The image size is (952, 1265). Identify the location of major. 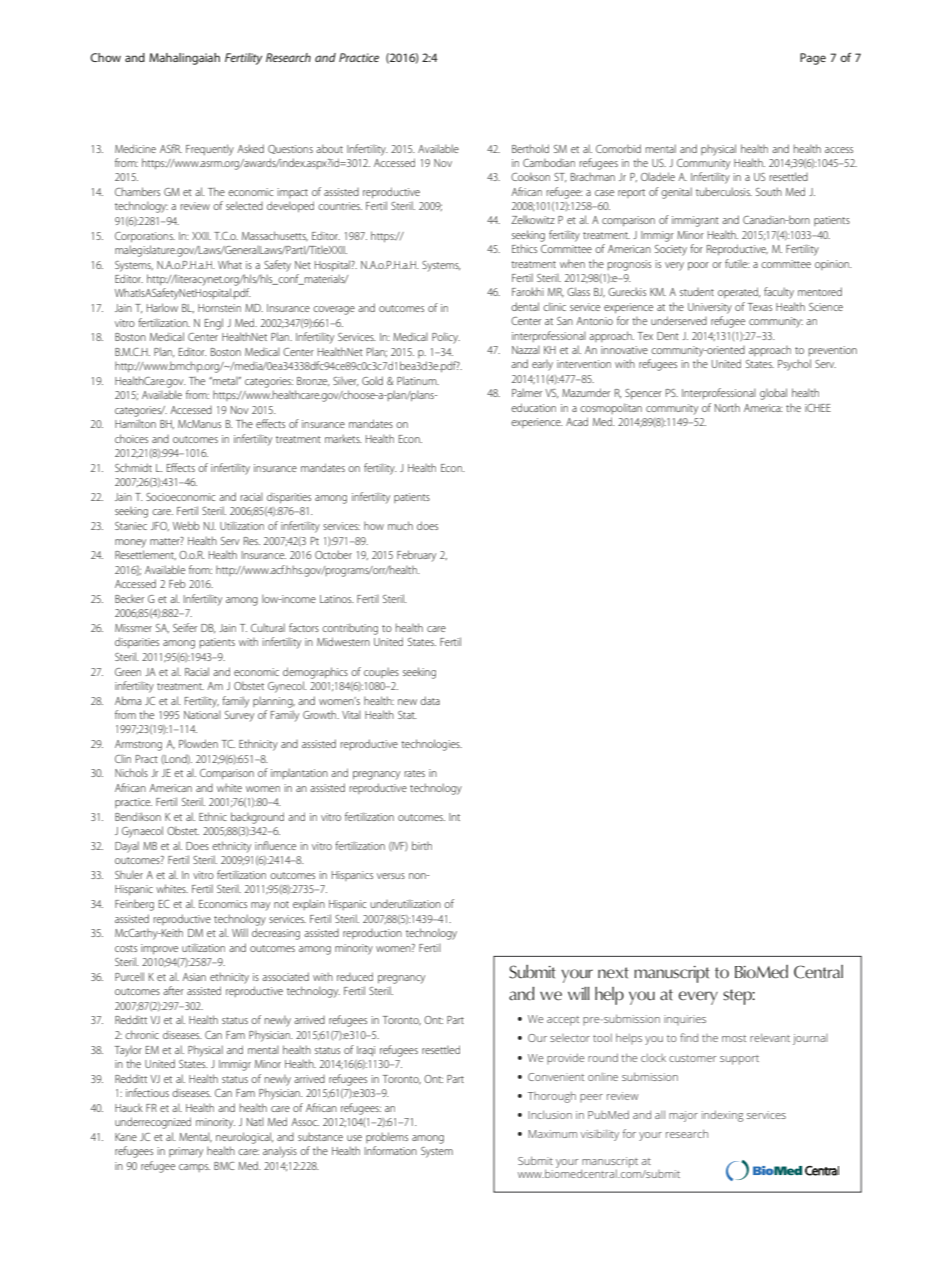
(683, 1116).
